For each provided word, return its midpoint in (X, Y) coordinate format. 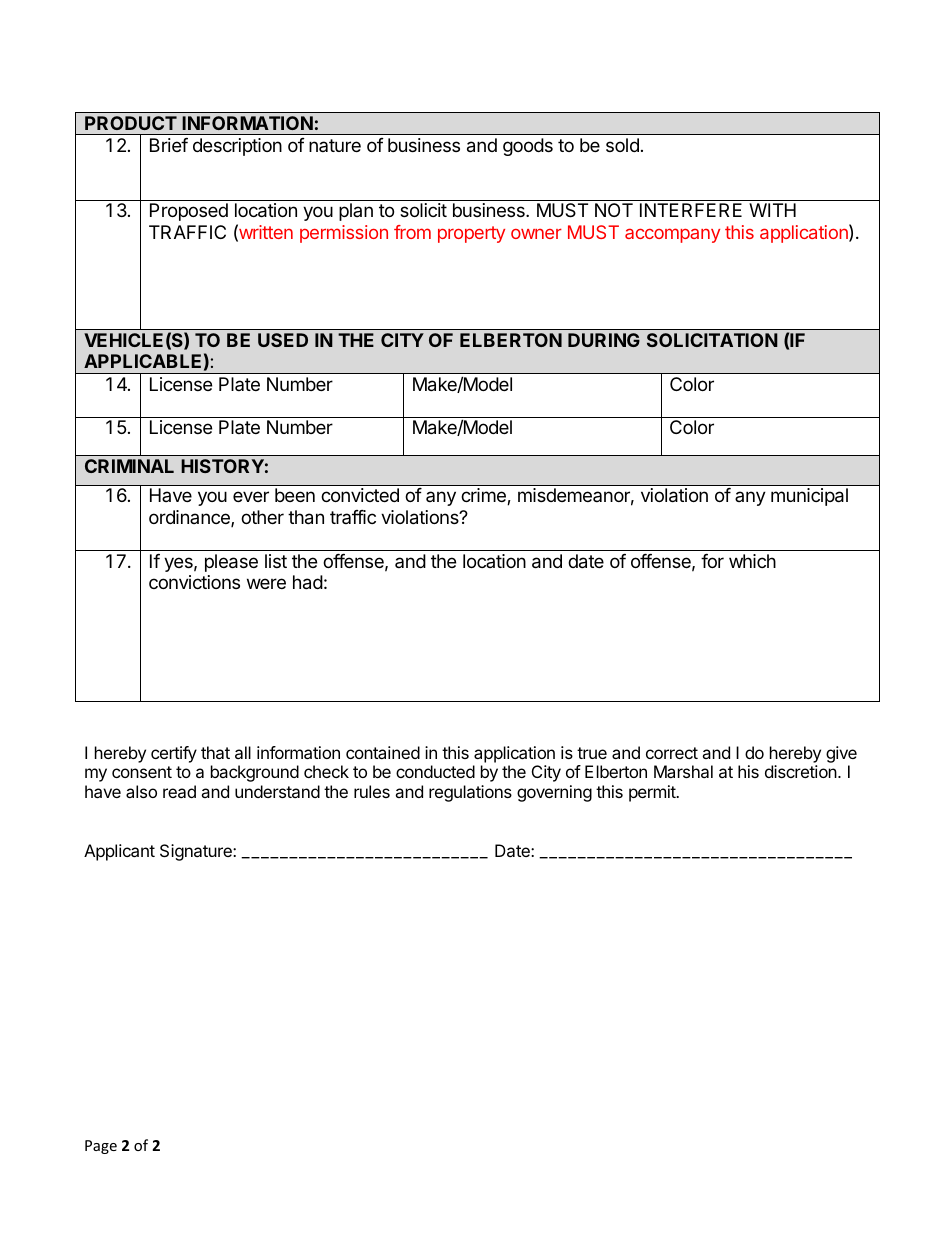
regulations (470, 793)
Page (101, 1147)
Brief (169, 145)
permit (653, 793)
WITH (772, 210)
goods (528, 147)
